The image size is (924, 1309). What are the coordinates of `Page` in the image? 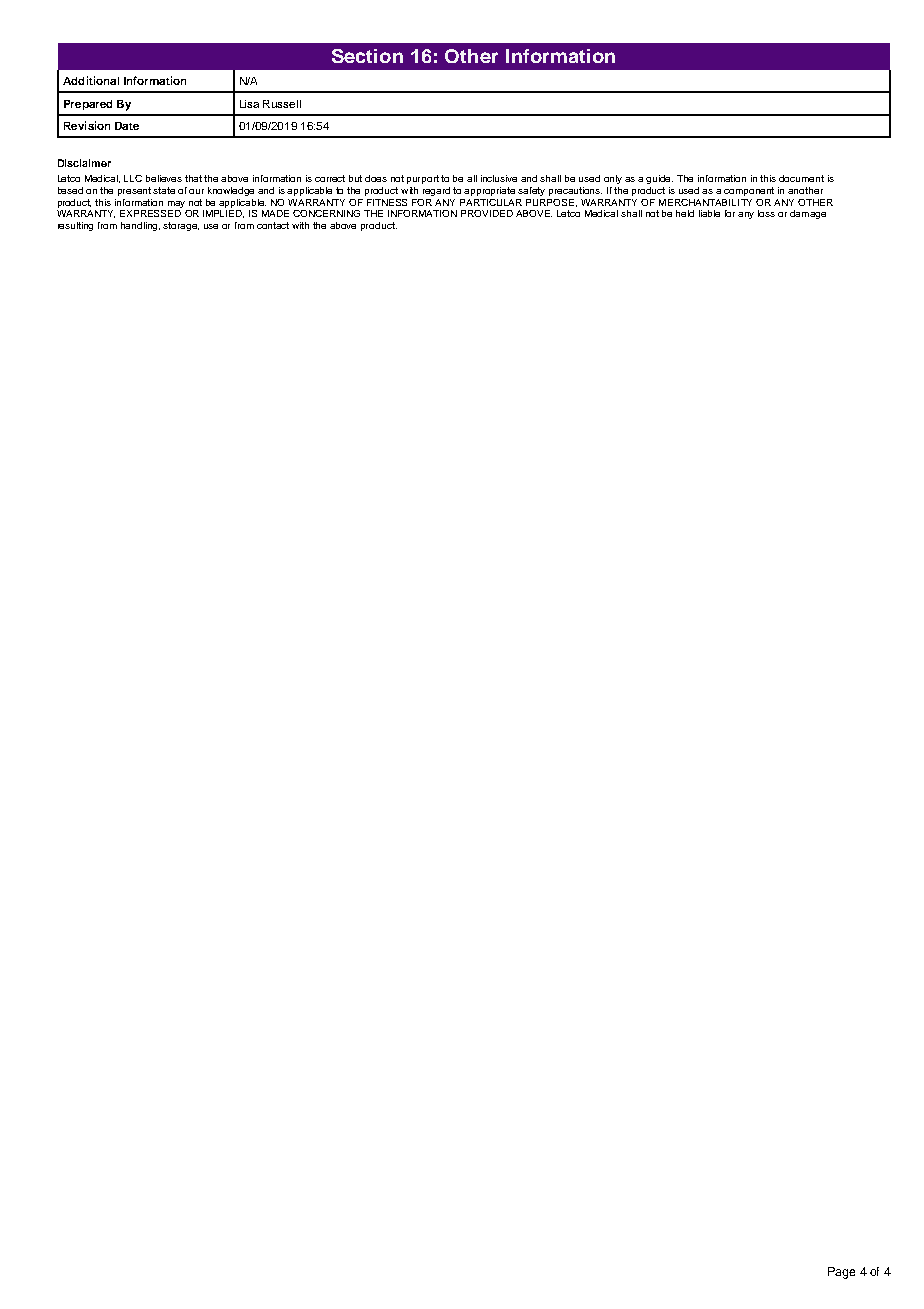 It's located at (841, 1273).
